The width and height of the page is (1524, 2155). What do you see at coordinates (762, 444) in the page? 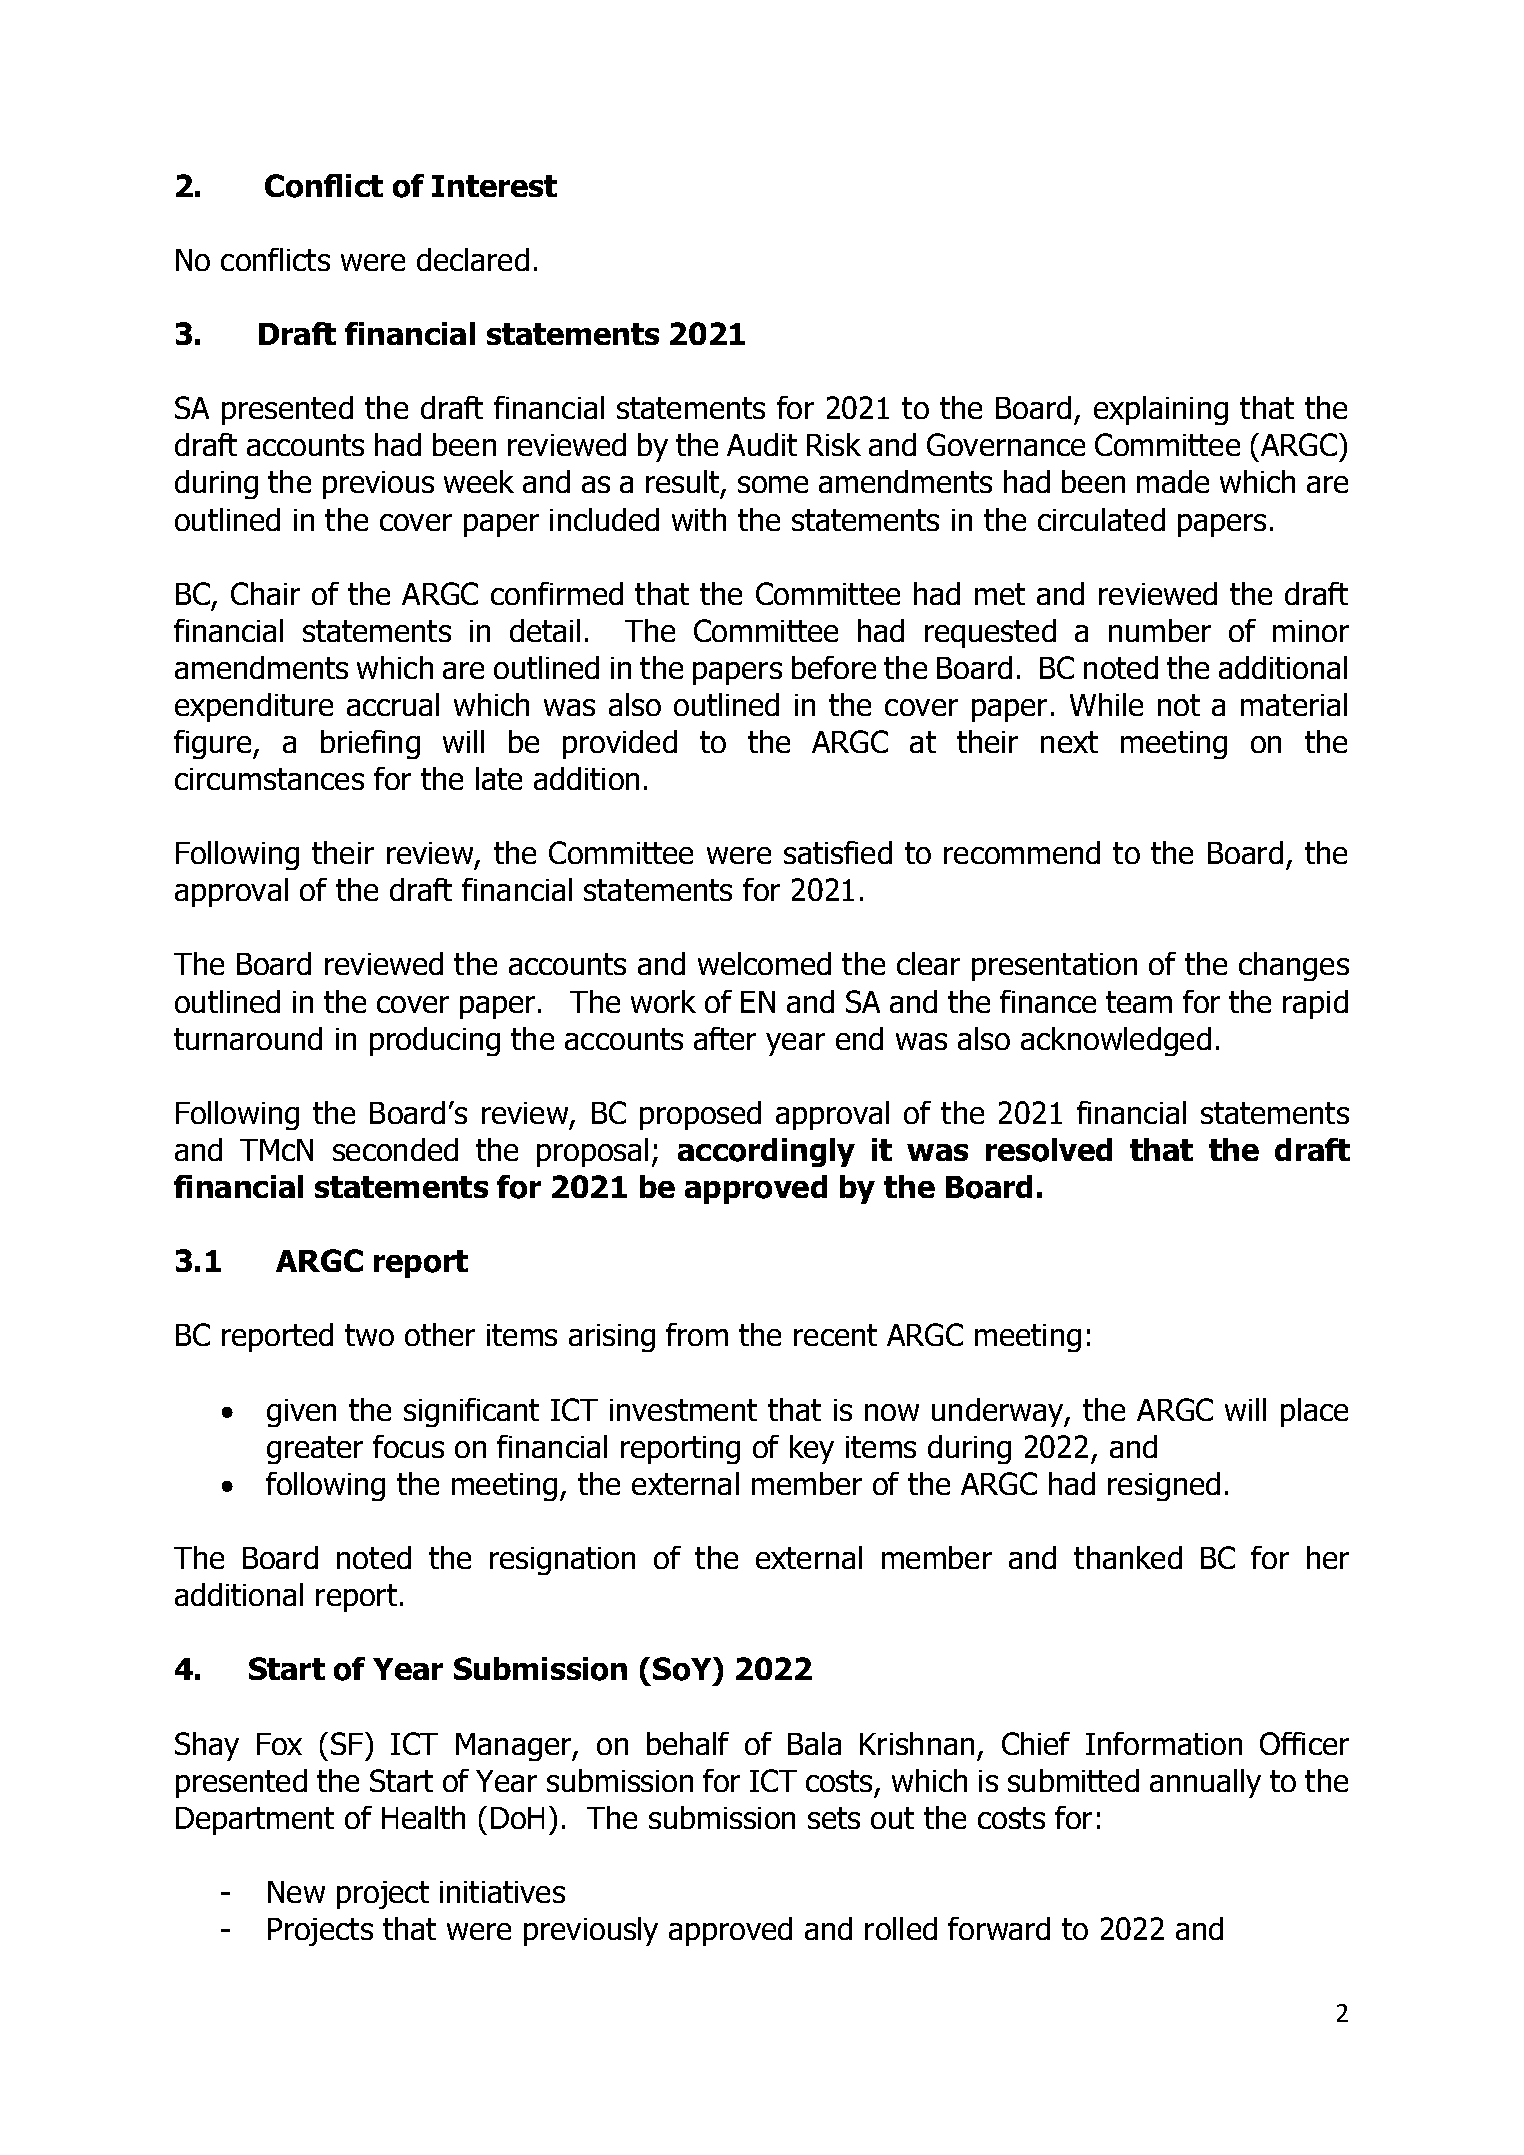
I see `Audit` at bounding box center [762, 444].
